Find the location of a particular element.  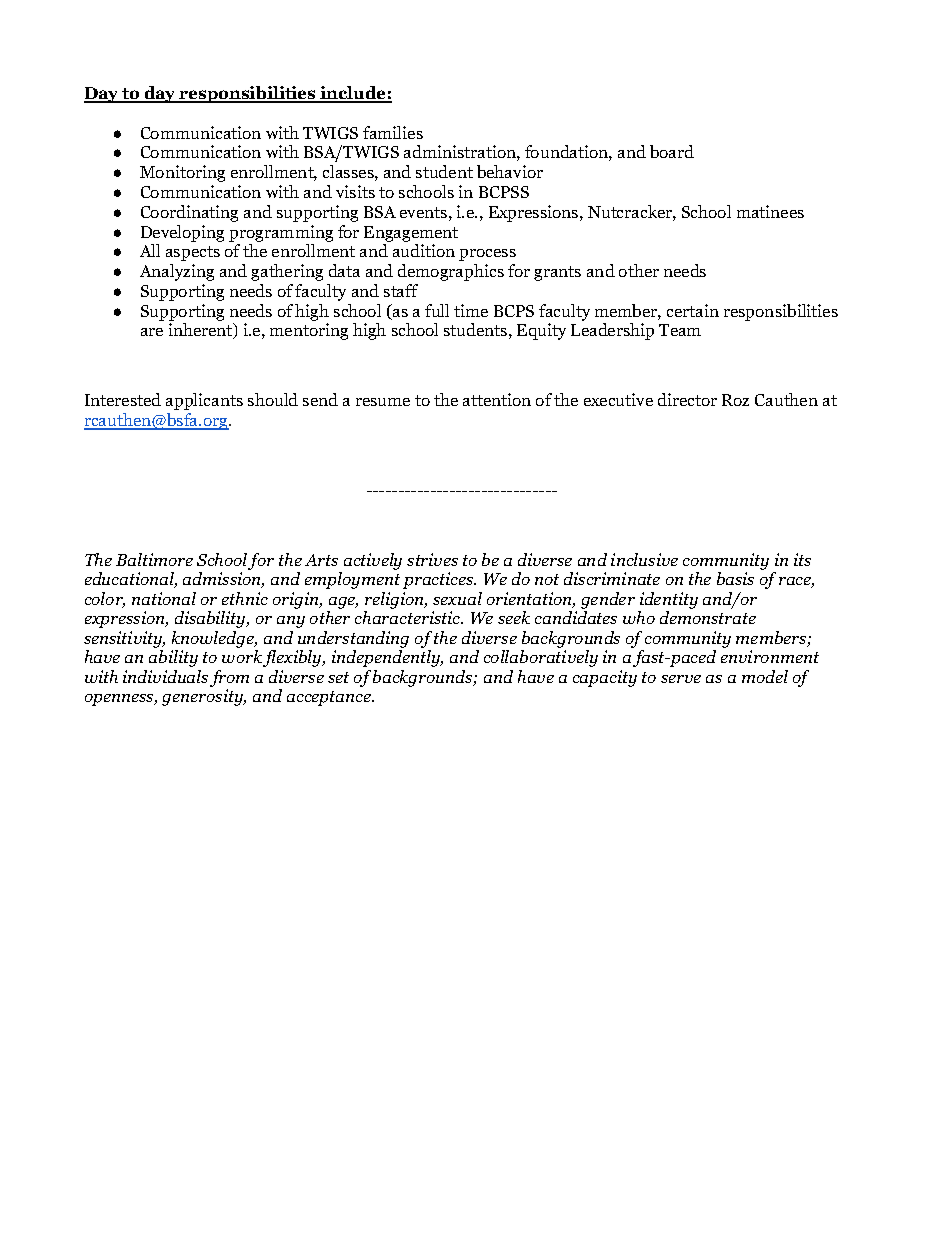

Monitoring is located at coordinates (182, 173).
